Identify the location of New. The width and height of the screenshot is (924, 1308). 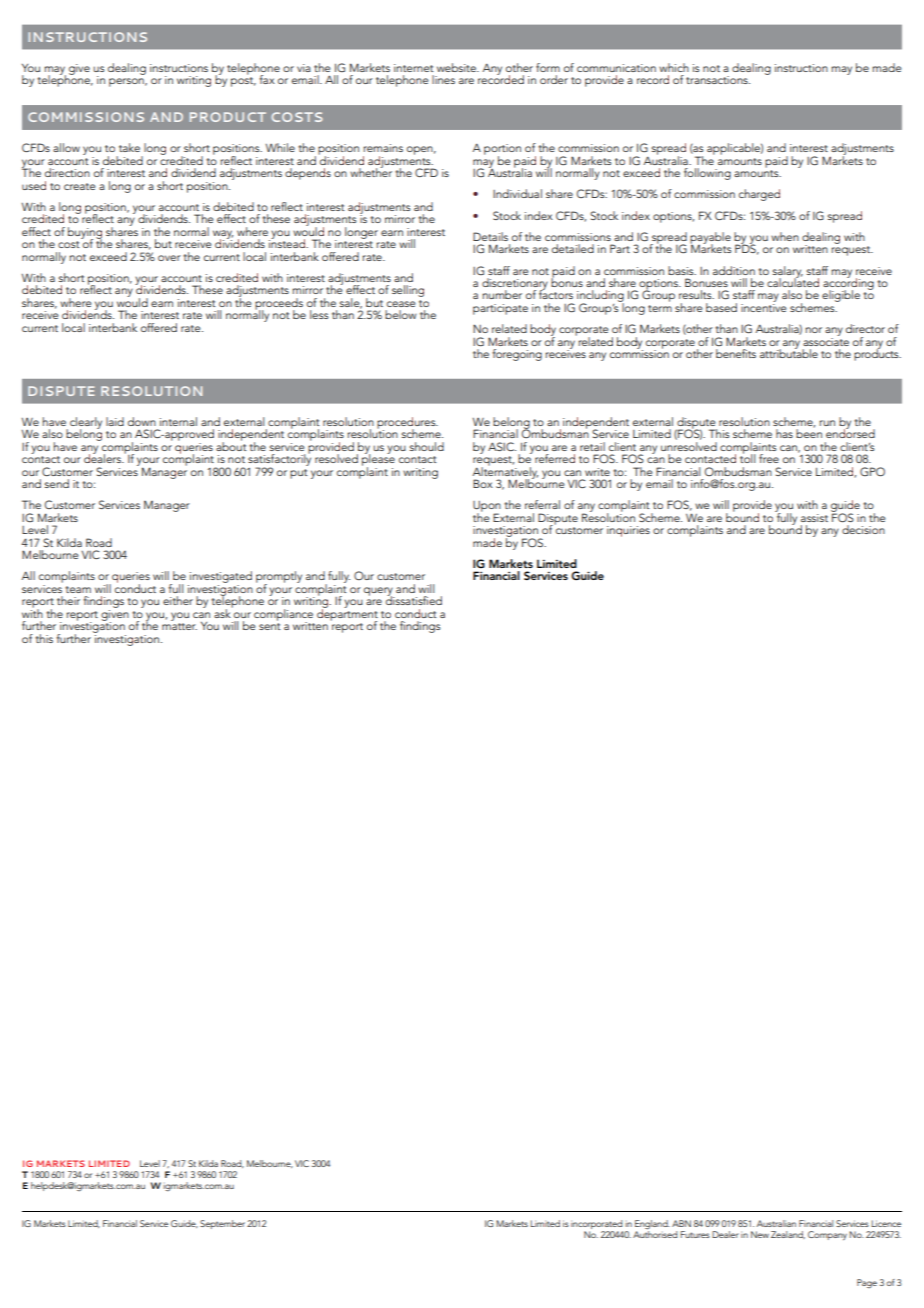
(760, 1234).
